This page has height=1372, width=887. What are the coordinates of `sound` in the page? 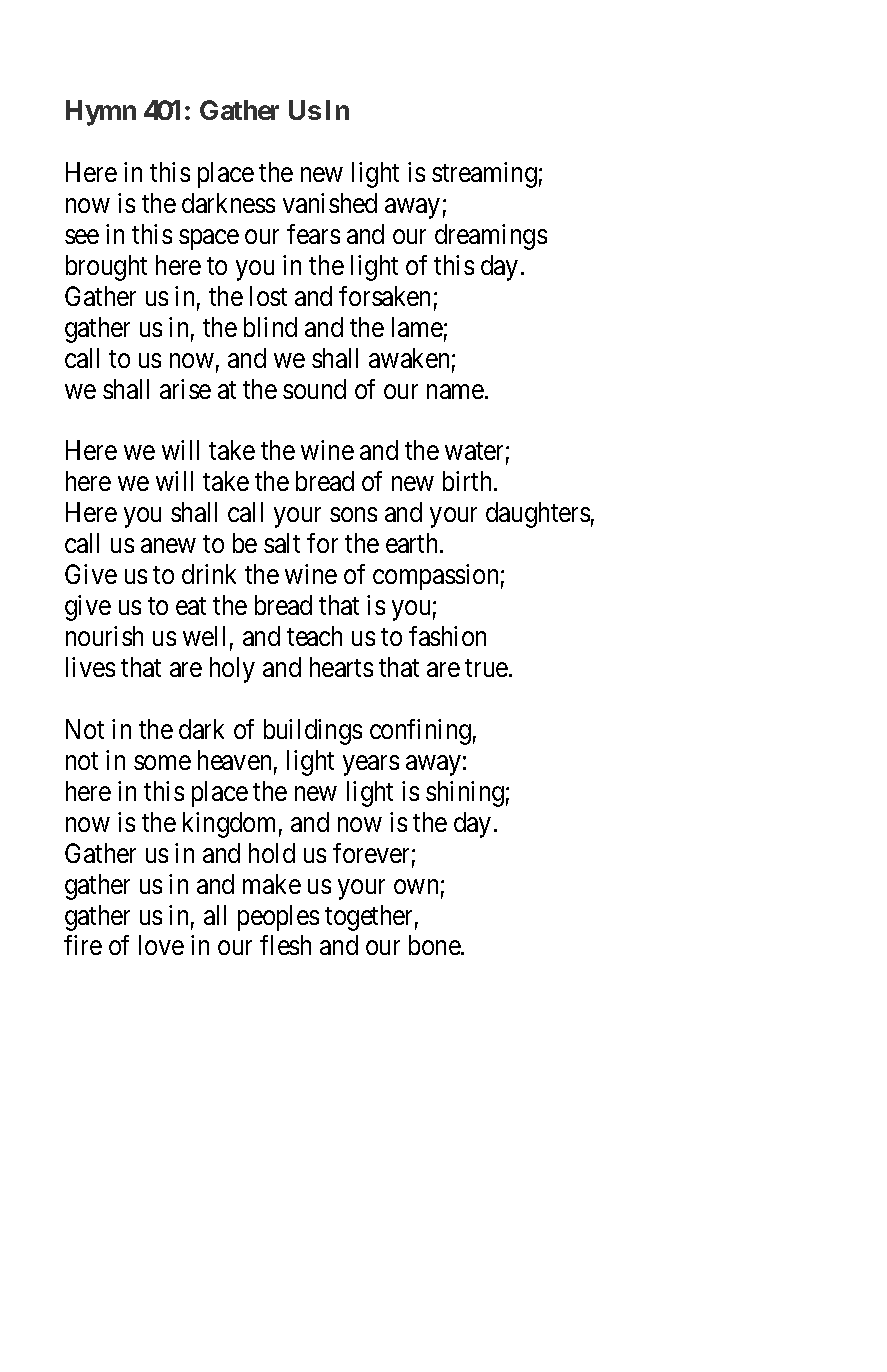 It's located at (314, 389).
